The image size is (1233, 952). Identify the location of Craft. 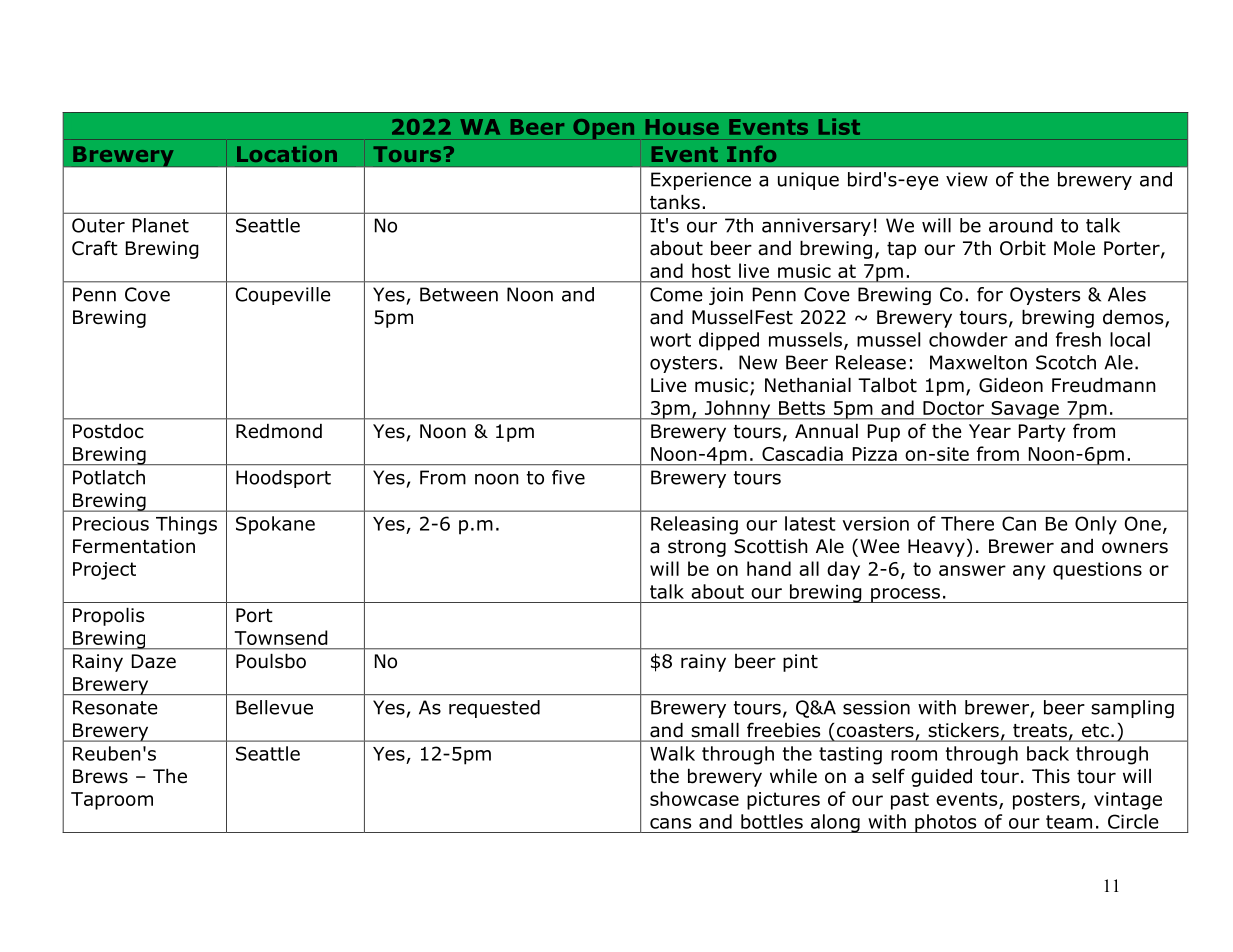
(95, 248).
